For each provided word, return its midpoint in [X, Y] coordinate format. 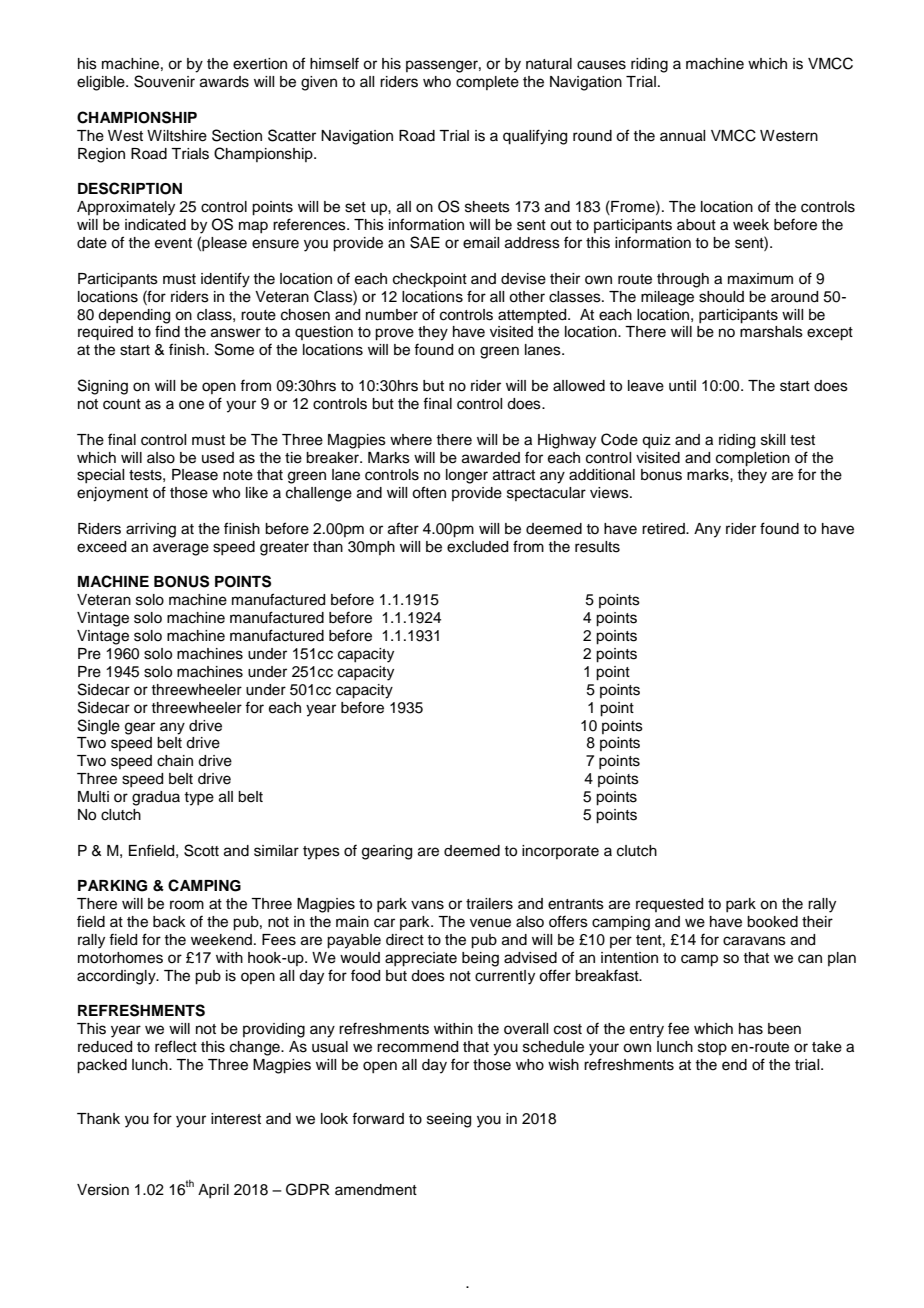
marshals [771, 332]
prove [394, 334]
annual [682, 136]
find [167, 331]
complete [487, 83]
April [213, 1191]
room [187, 905]
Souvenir [164, 81]
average [181, 549]
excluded [477, 547]
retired [664, 529]
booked [772, 922]
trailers [489, 904]
